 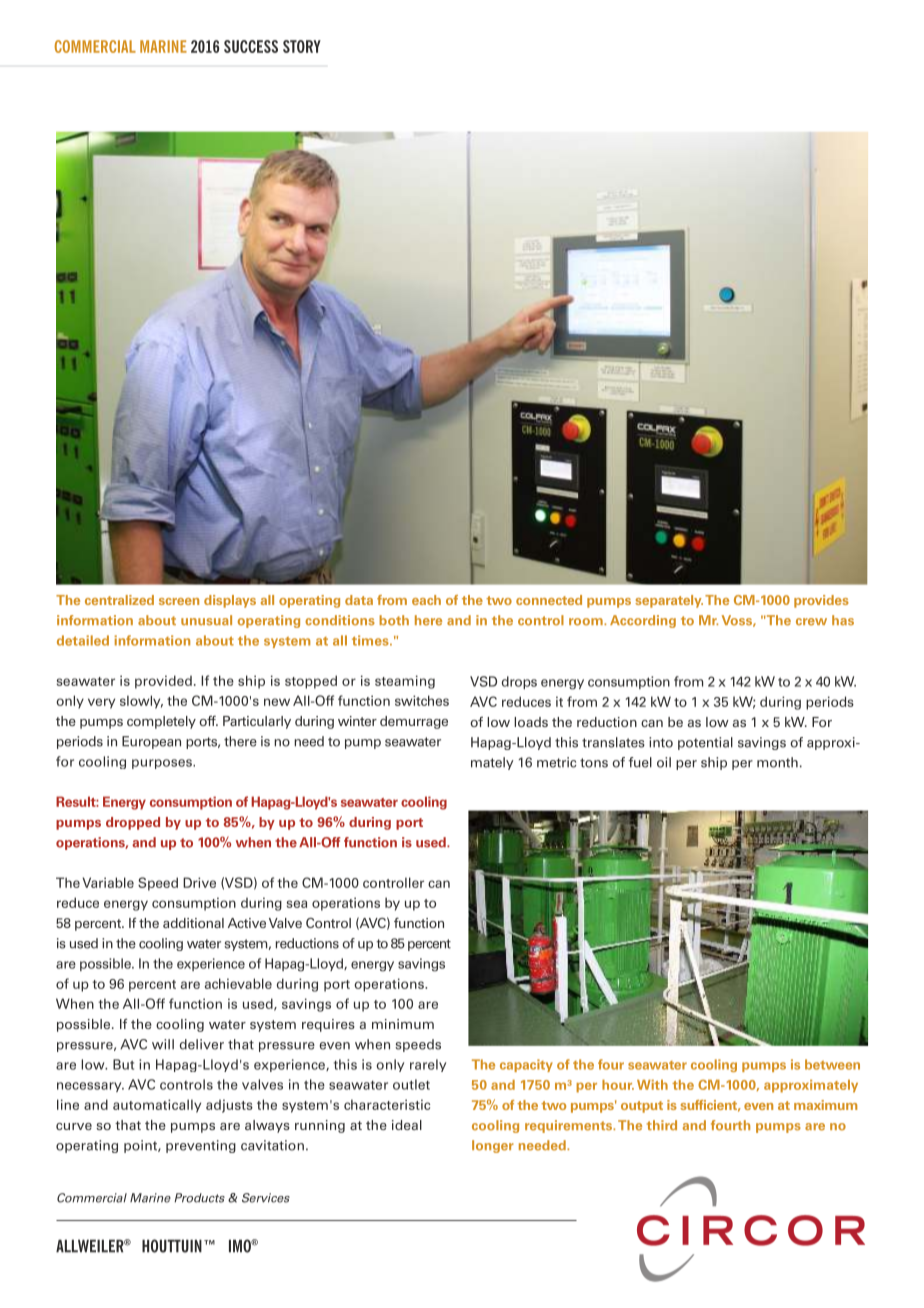 I want to click on metric, so click(x=557, y=762).
